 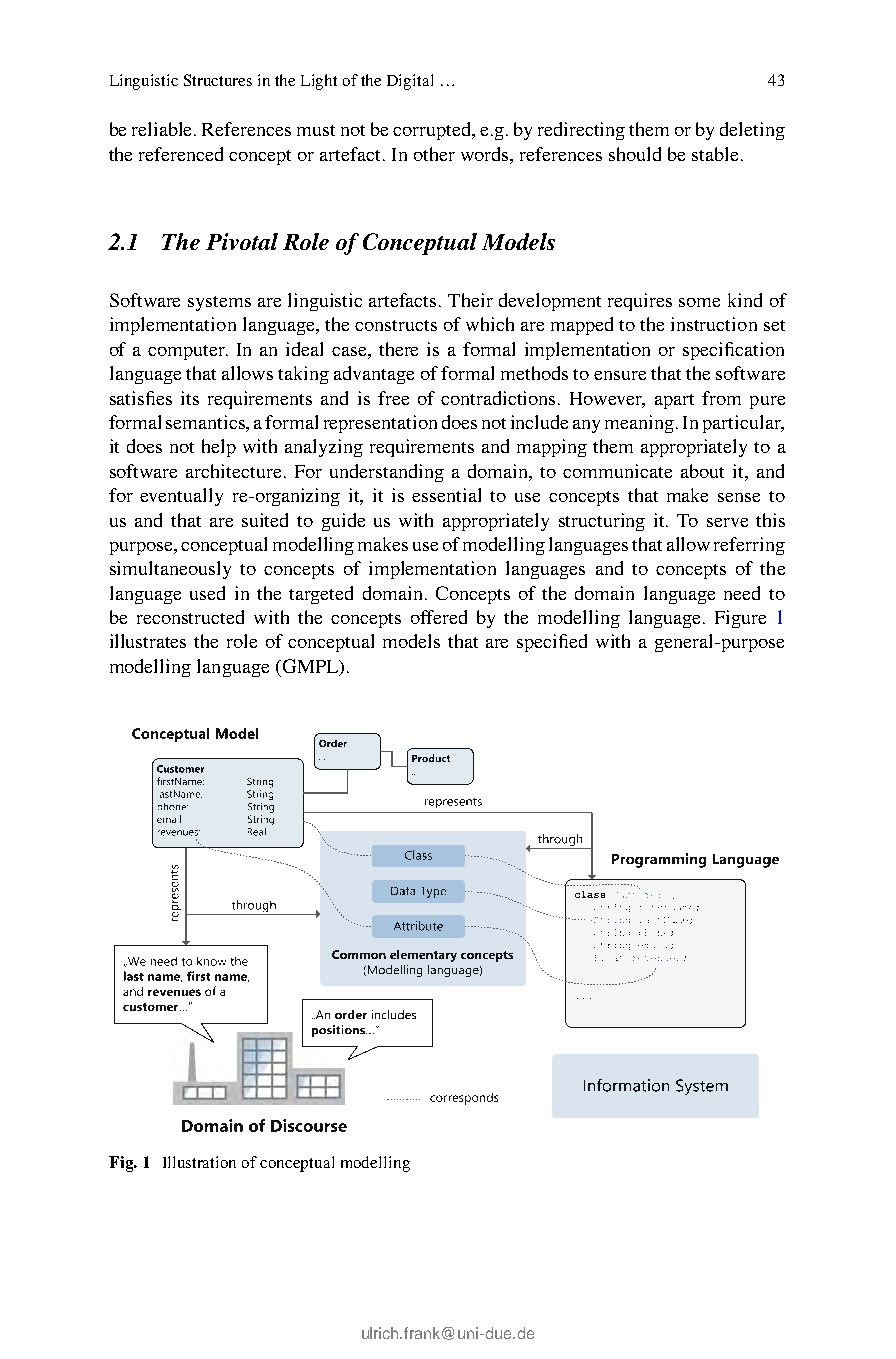 I want to click on systems, so click(x=219, y=303).
